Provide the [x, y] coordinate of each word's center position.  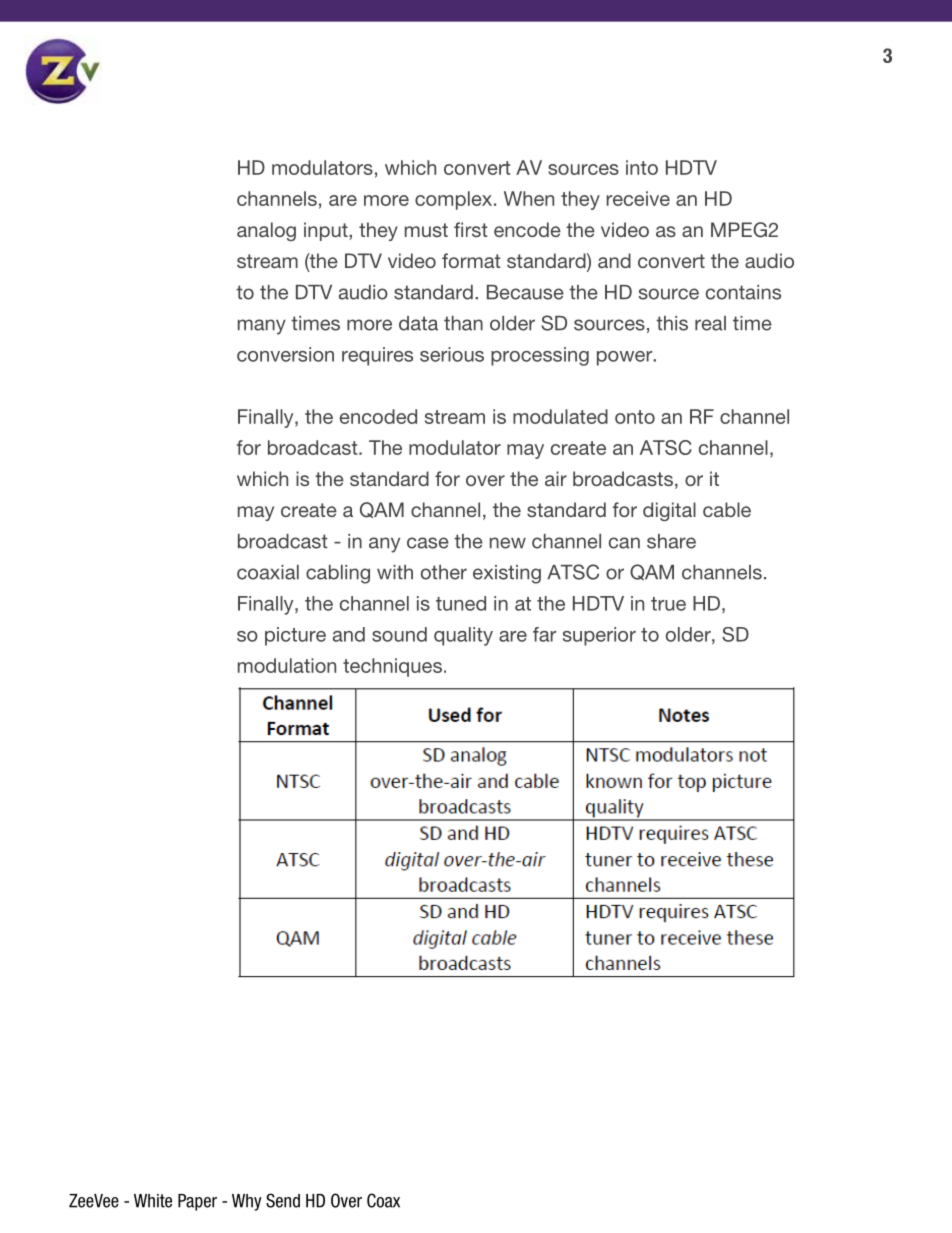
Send [283, 1200]
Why [247, 1202]
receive [638, 198]
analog [266, 231]
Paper [197, 1202]
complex [455, 200]
